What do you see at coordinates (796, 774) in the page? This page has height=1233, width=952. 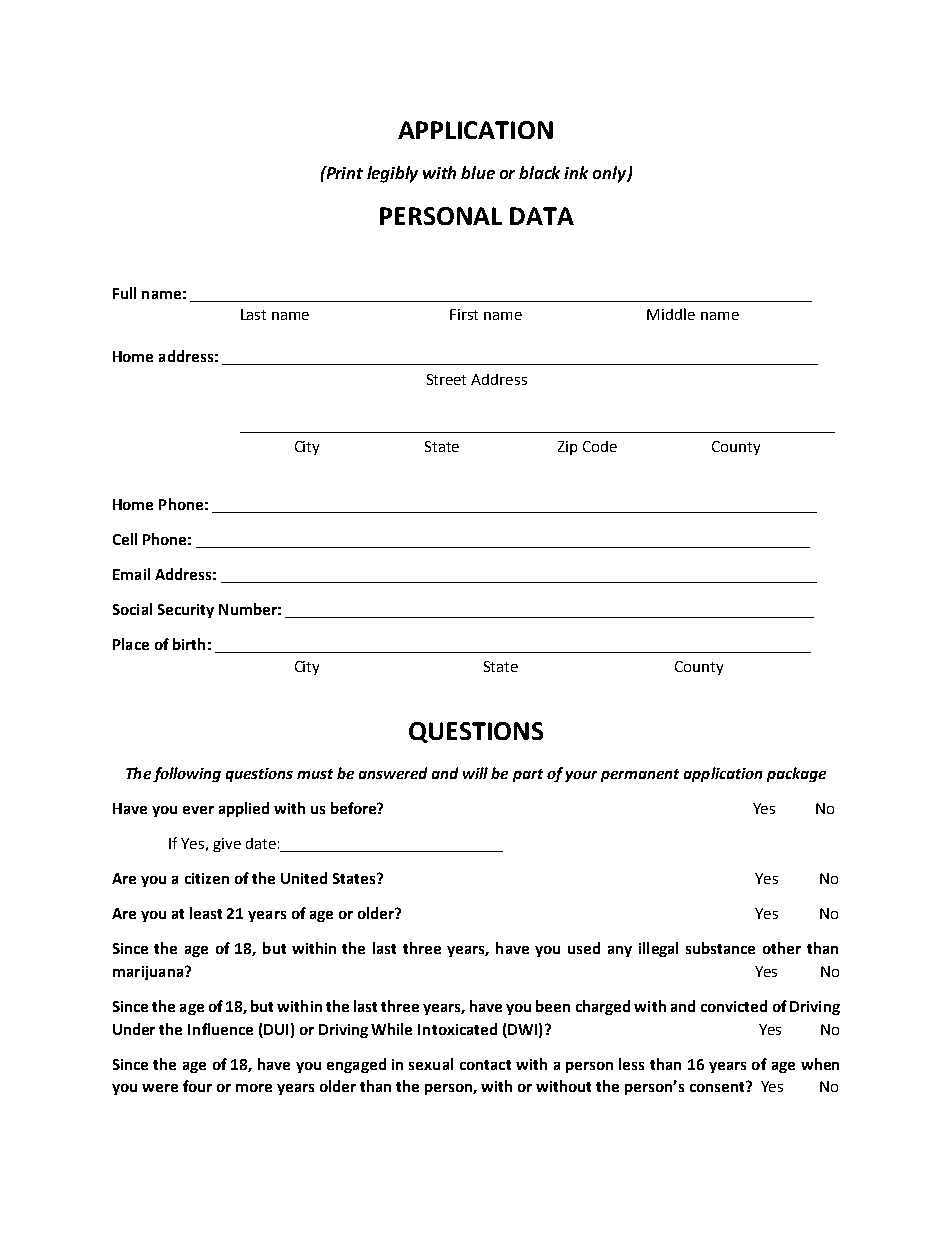 I see `package` at bounding box center [796, 774].
